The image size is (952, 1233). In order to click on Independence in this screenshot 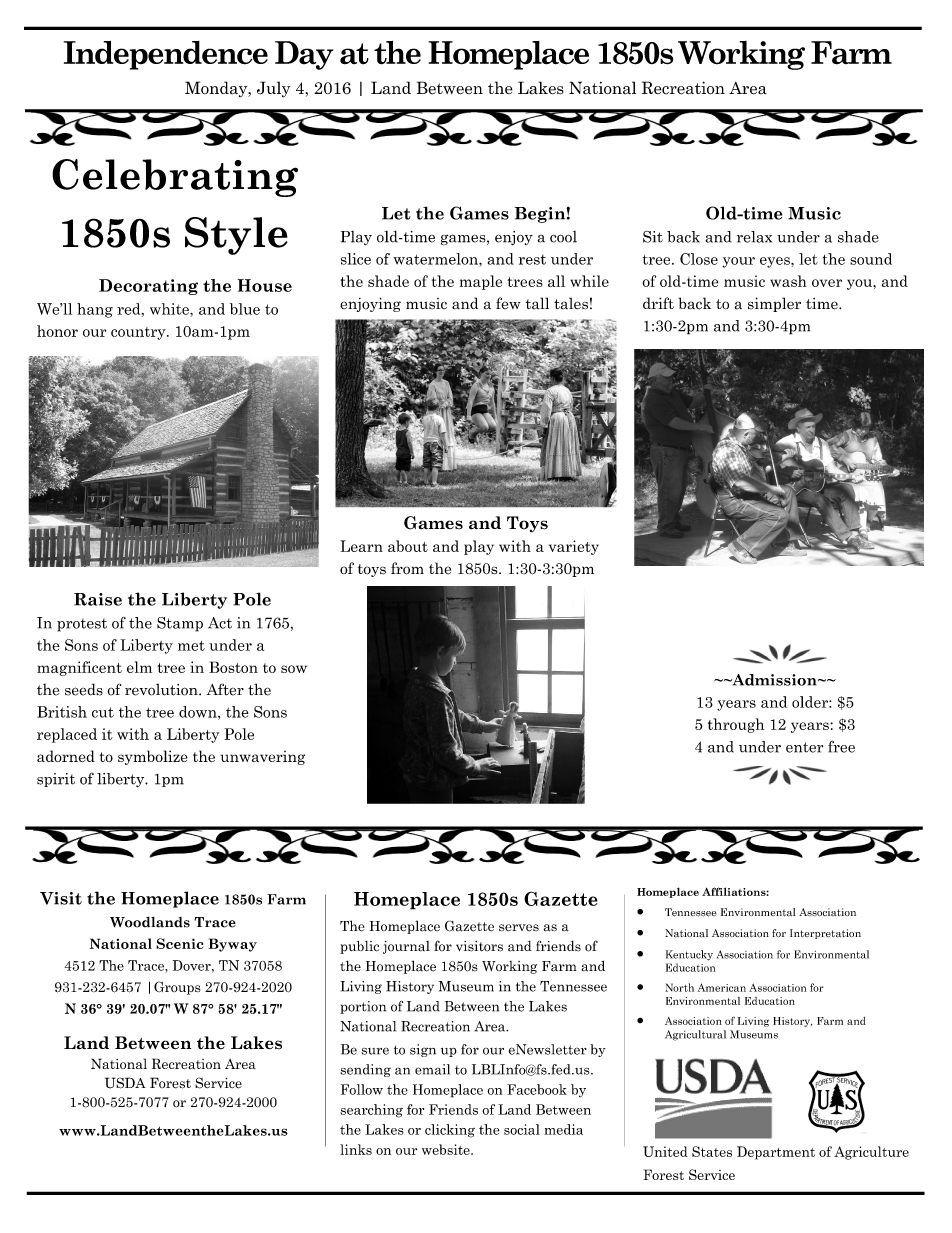, I will do `click(166, 55)`.
